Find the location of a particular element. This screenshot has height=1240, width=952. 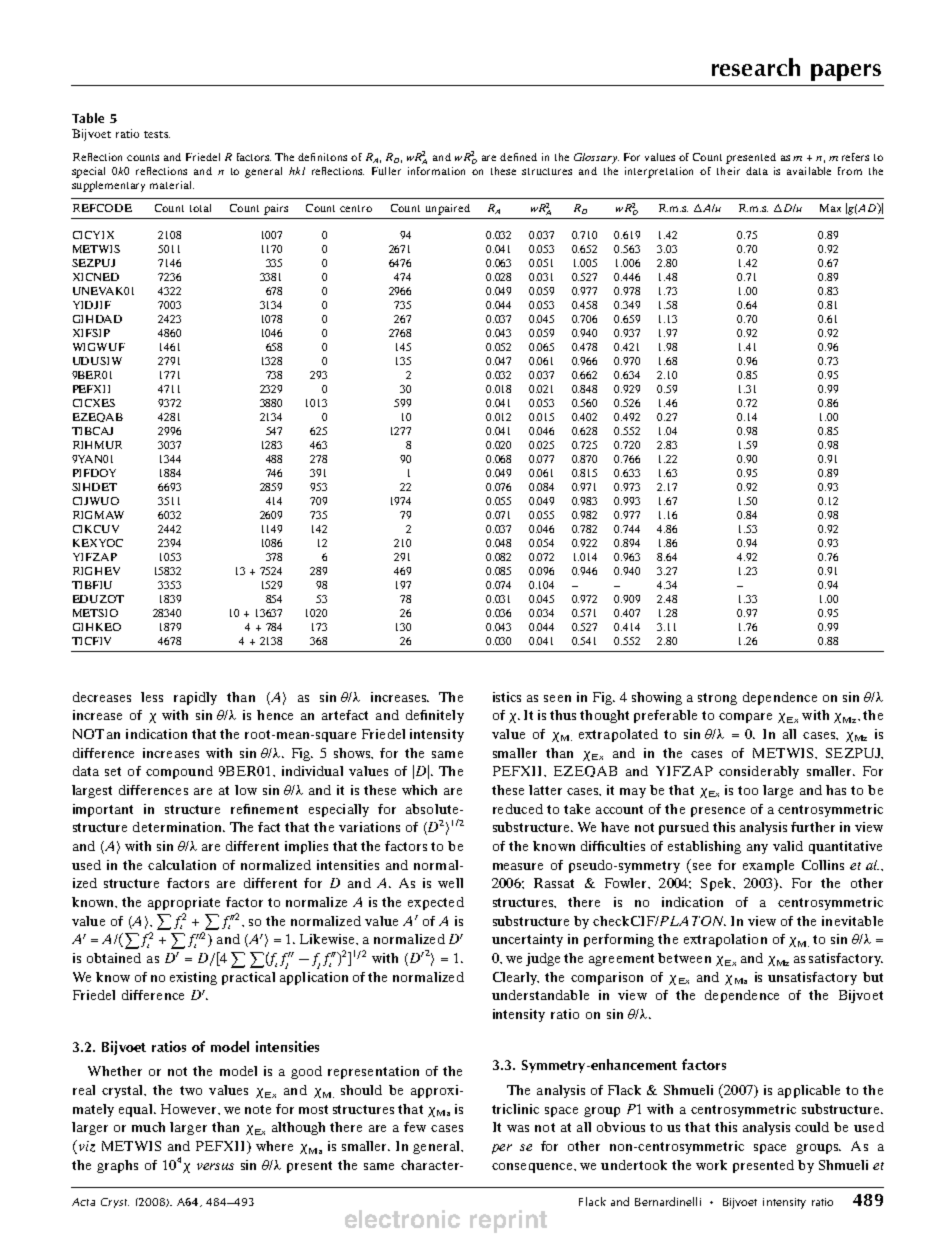

valid is located at coordinates (788, 846).
